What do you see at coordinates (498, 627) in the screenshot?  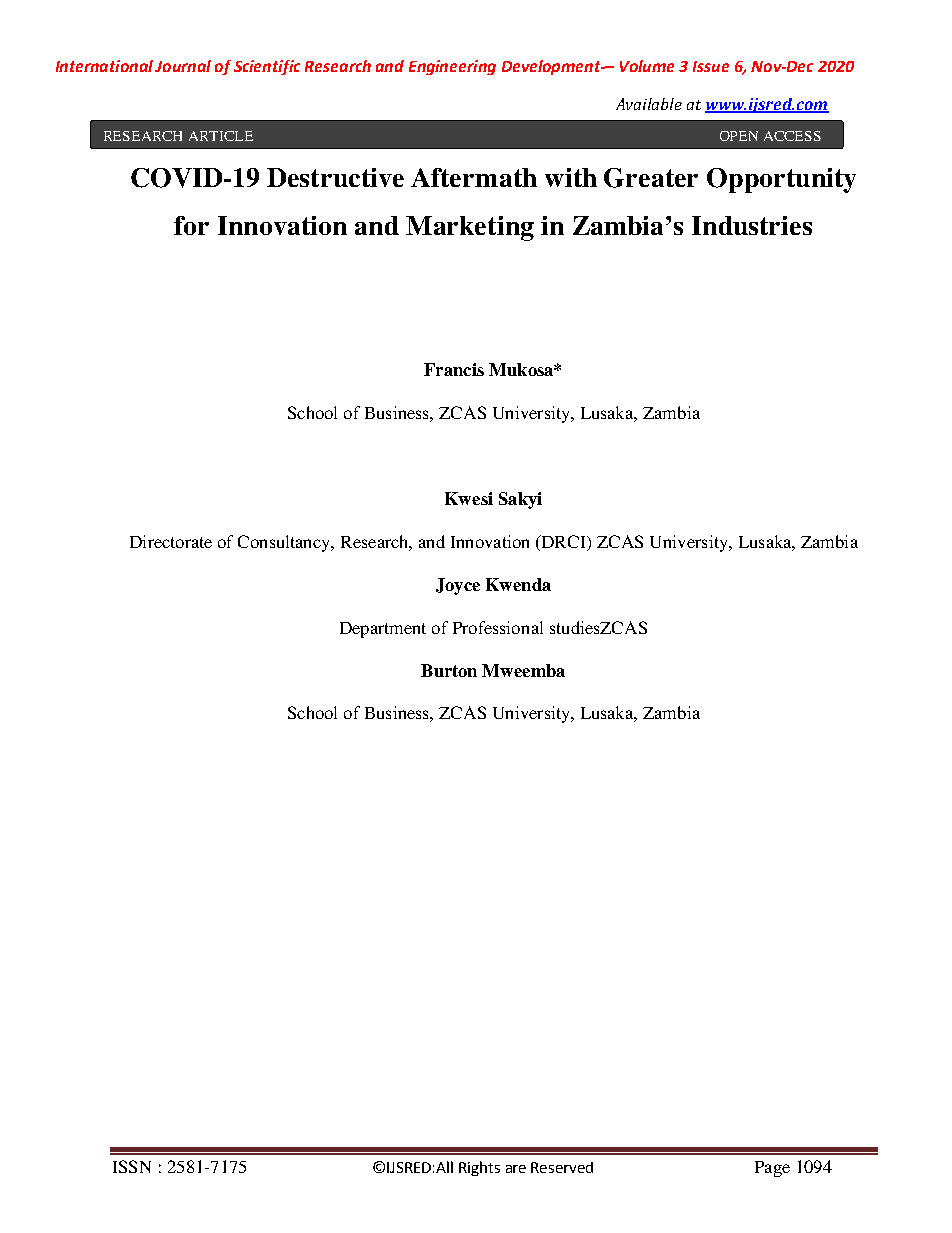 I see `Professional` at bounding box center [498, 627].
